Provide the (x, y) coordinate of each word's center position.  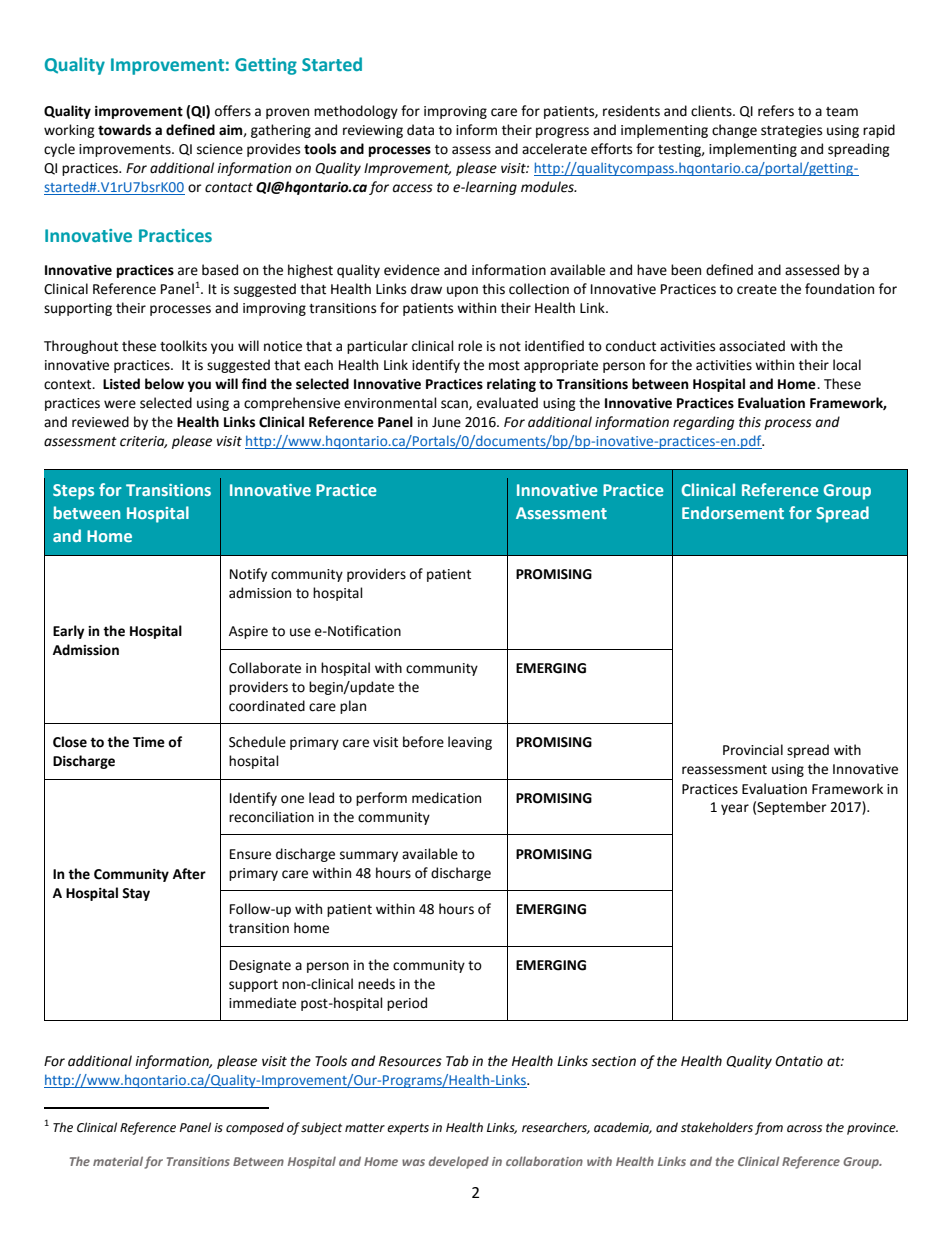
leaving (470, 743)
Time (149, 742)
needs (376, 984)
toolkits (183, 346)
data (420, 130)
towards (124, 130)
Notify (248, 575)
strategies (791, 131)
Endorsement (733, 512)
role (470, 346)
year (735, 809)
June (446, 422)
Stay (136, 894)
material (118, 1161)
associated (752, 346)
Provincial (753, 750)
